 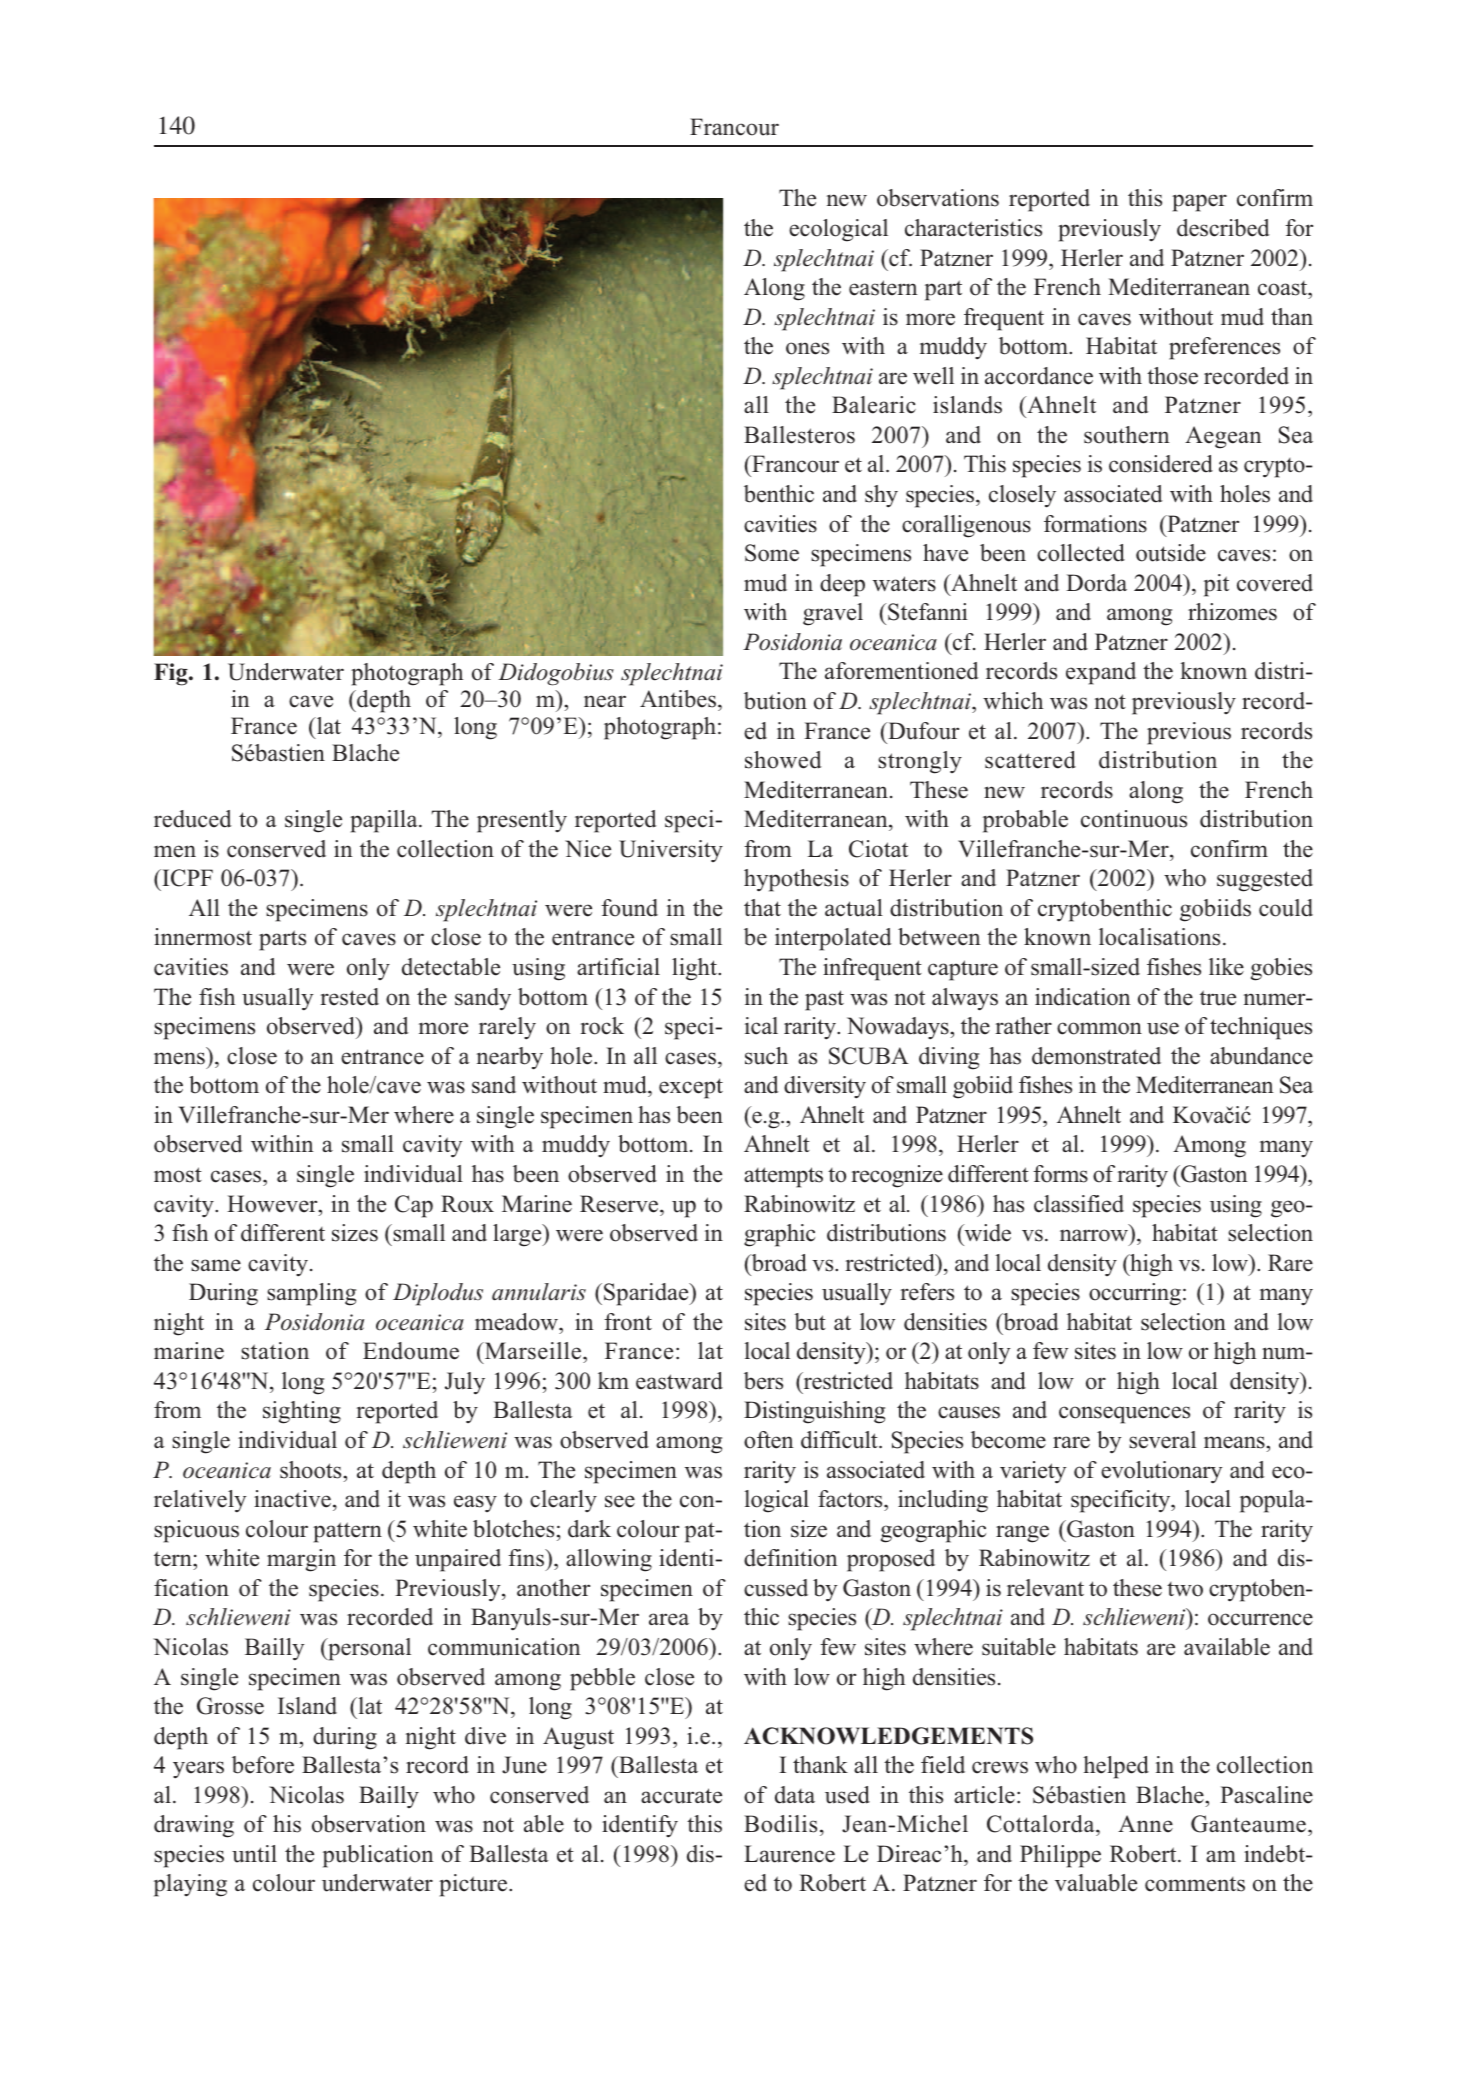 I want to click on until, so click(x=254, y=1854).
